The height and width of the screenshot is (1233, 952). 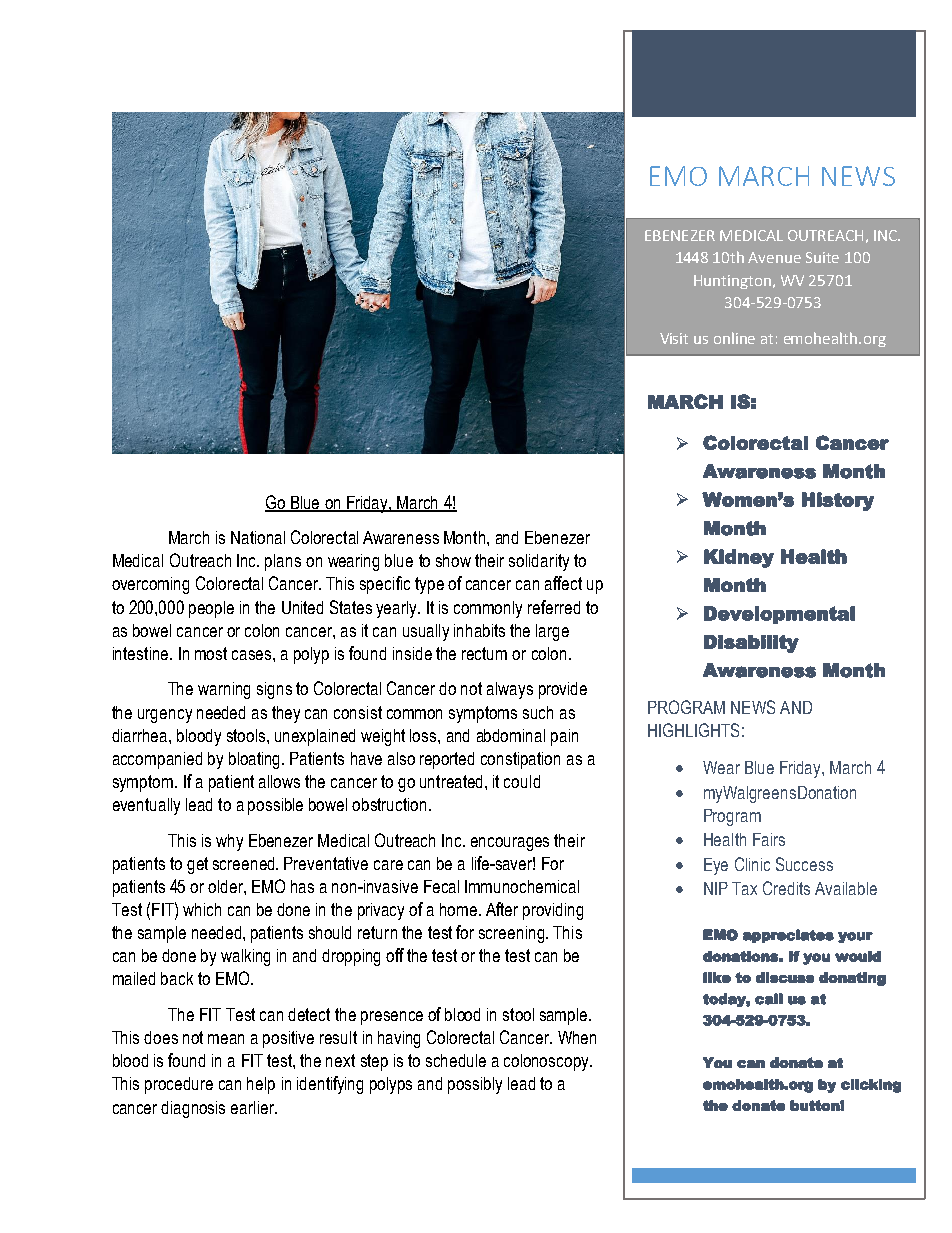 What do you see at coordinates (258, 537) in the screenshot?
I see `National` at bounding box center [258, 537].
